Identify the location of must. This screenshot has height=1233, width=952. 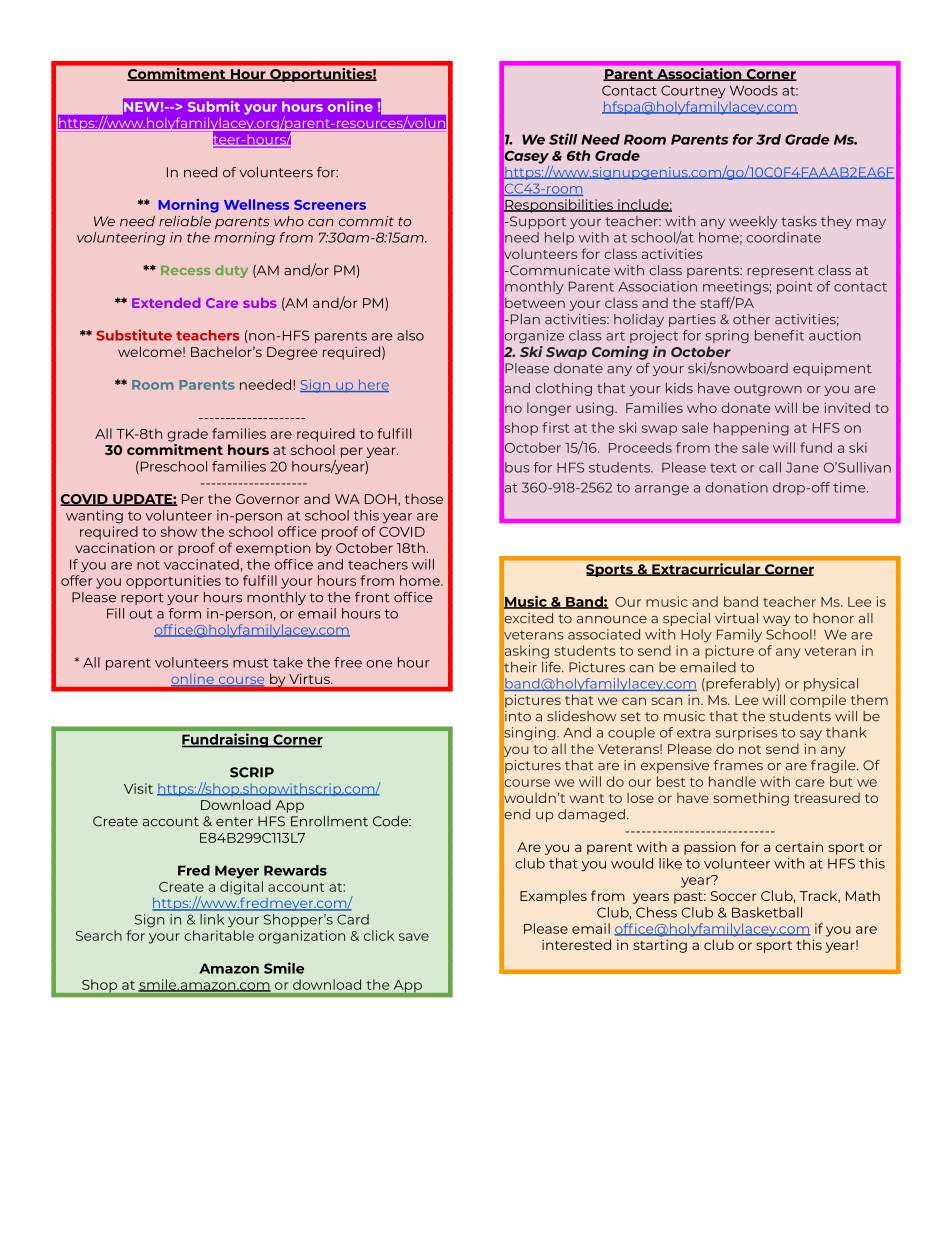
(250, 663).
